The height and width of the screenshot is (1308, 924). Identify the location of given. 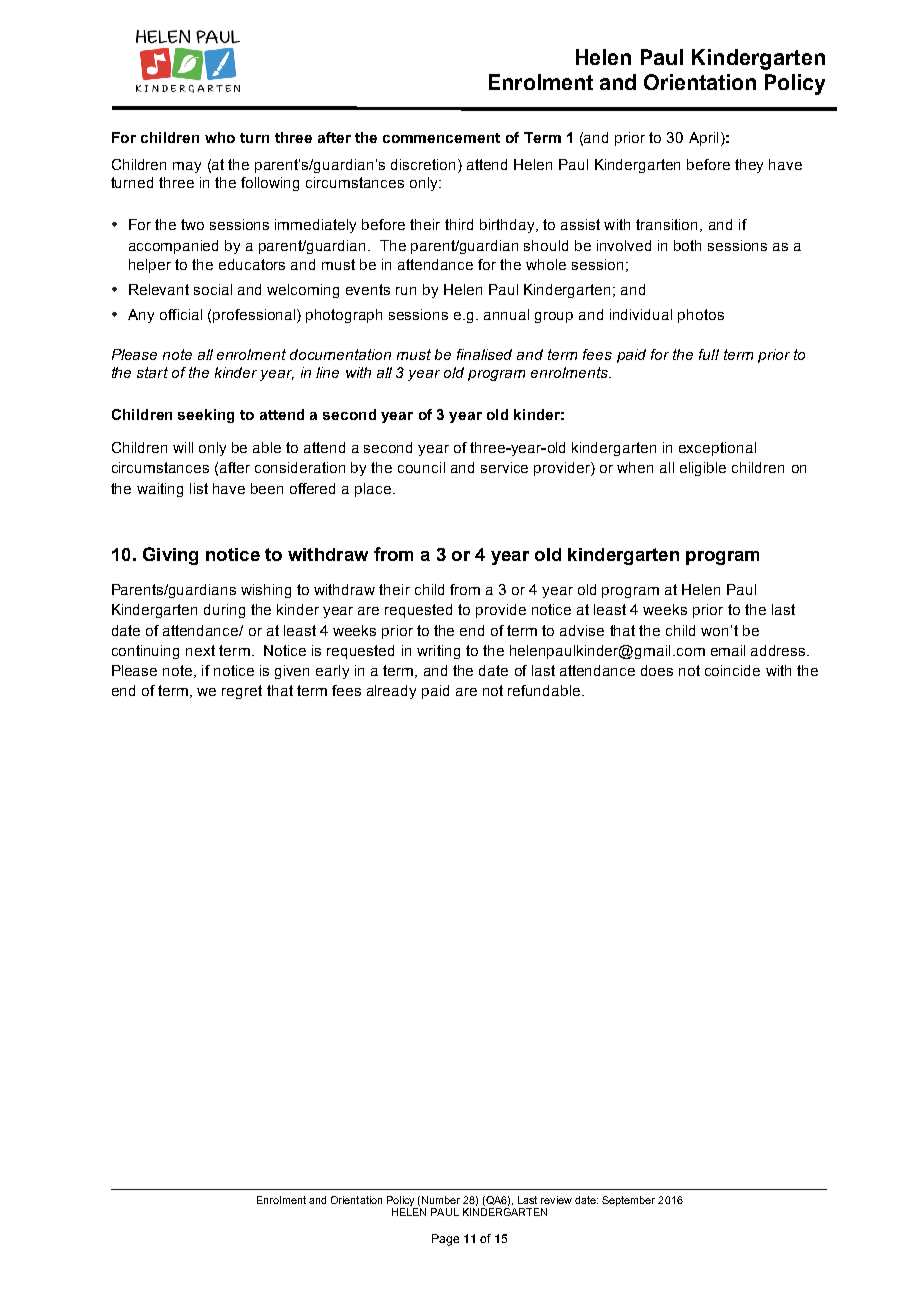
(292, 672).
